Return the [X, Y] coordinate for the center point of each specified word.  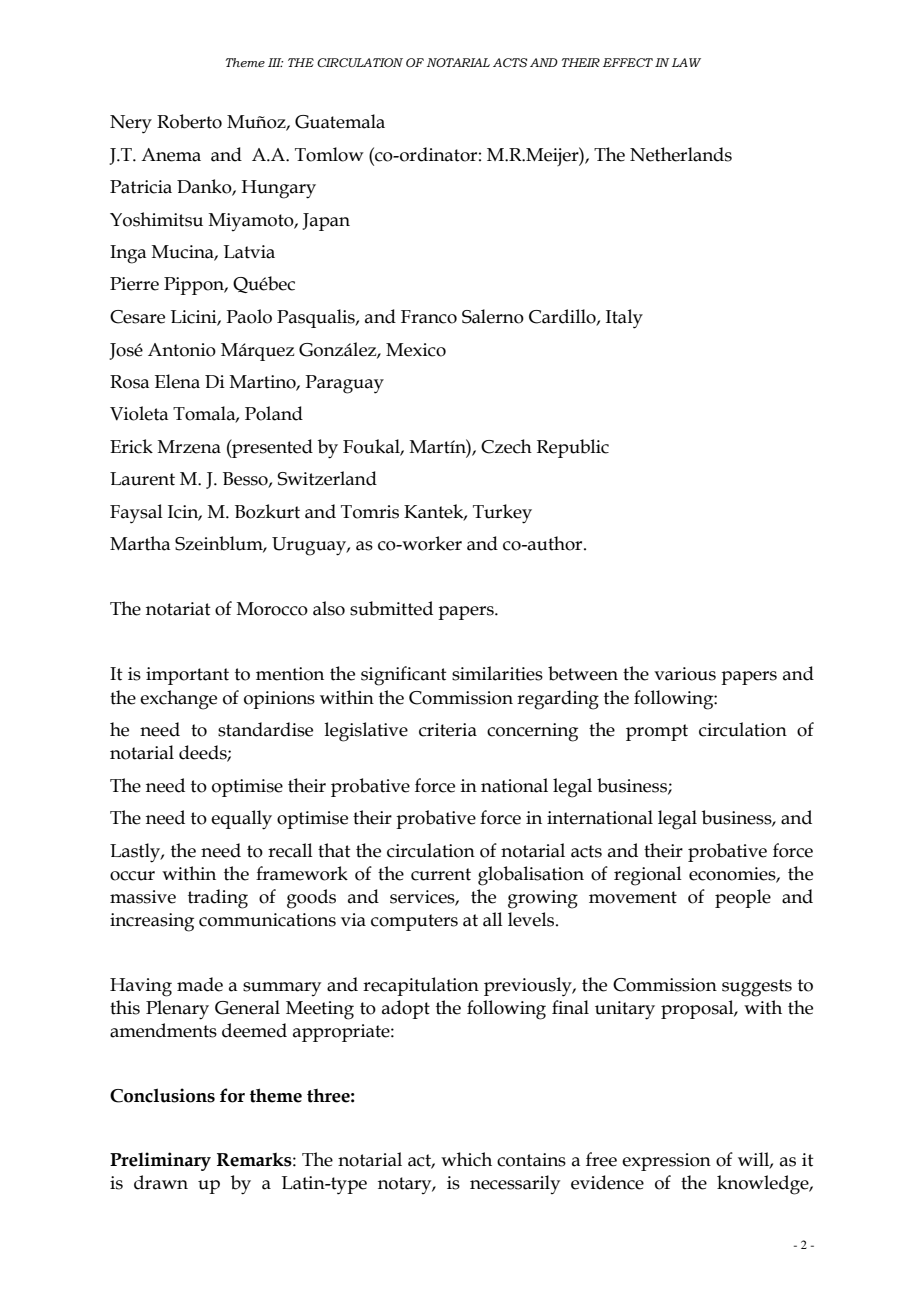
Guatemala [340, 121]
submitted [391, 608]
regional [648, 876]
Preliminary [160, 1161]
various [685, 674]
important [187, 676]
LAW [686, 62]
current [441, 874]
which [466, 1159]
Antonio [182, 350]
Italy [624, 319]
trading [218, 899]
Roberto [189, 121]
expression [666, 1162]
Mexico [416, 350]
